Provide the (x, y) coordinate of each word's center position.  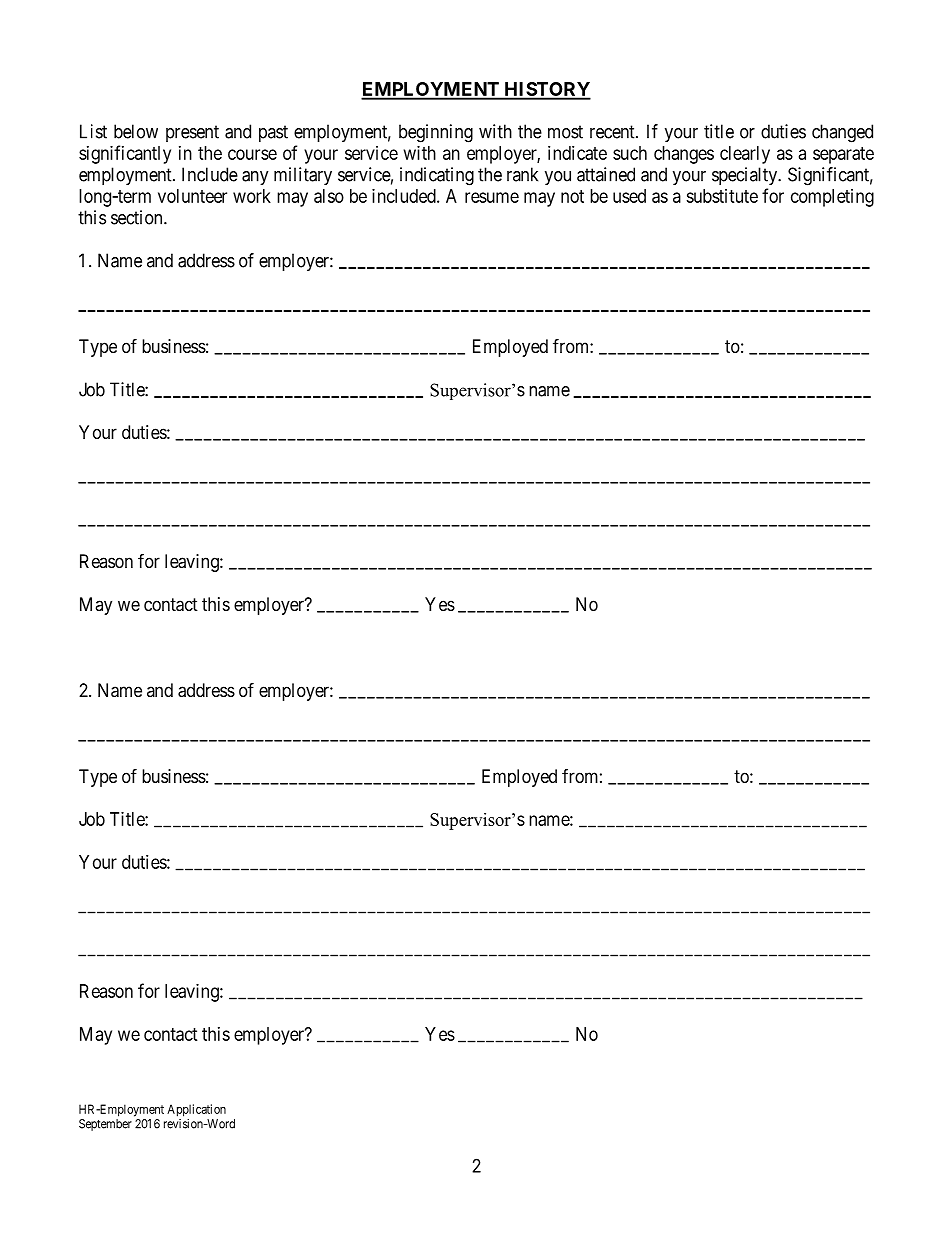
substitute (722, 196)
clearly (745, 155)
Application (196, 1110)
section (138, 217)
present (192, 133)
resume (492, 197)
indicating (437, 176)
